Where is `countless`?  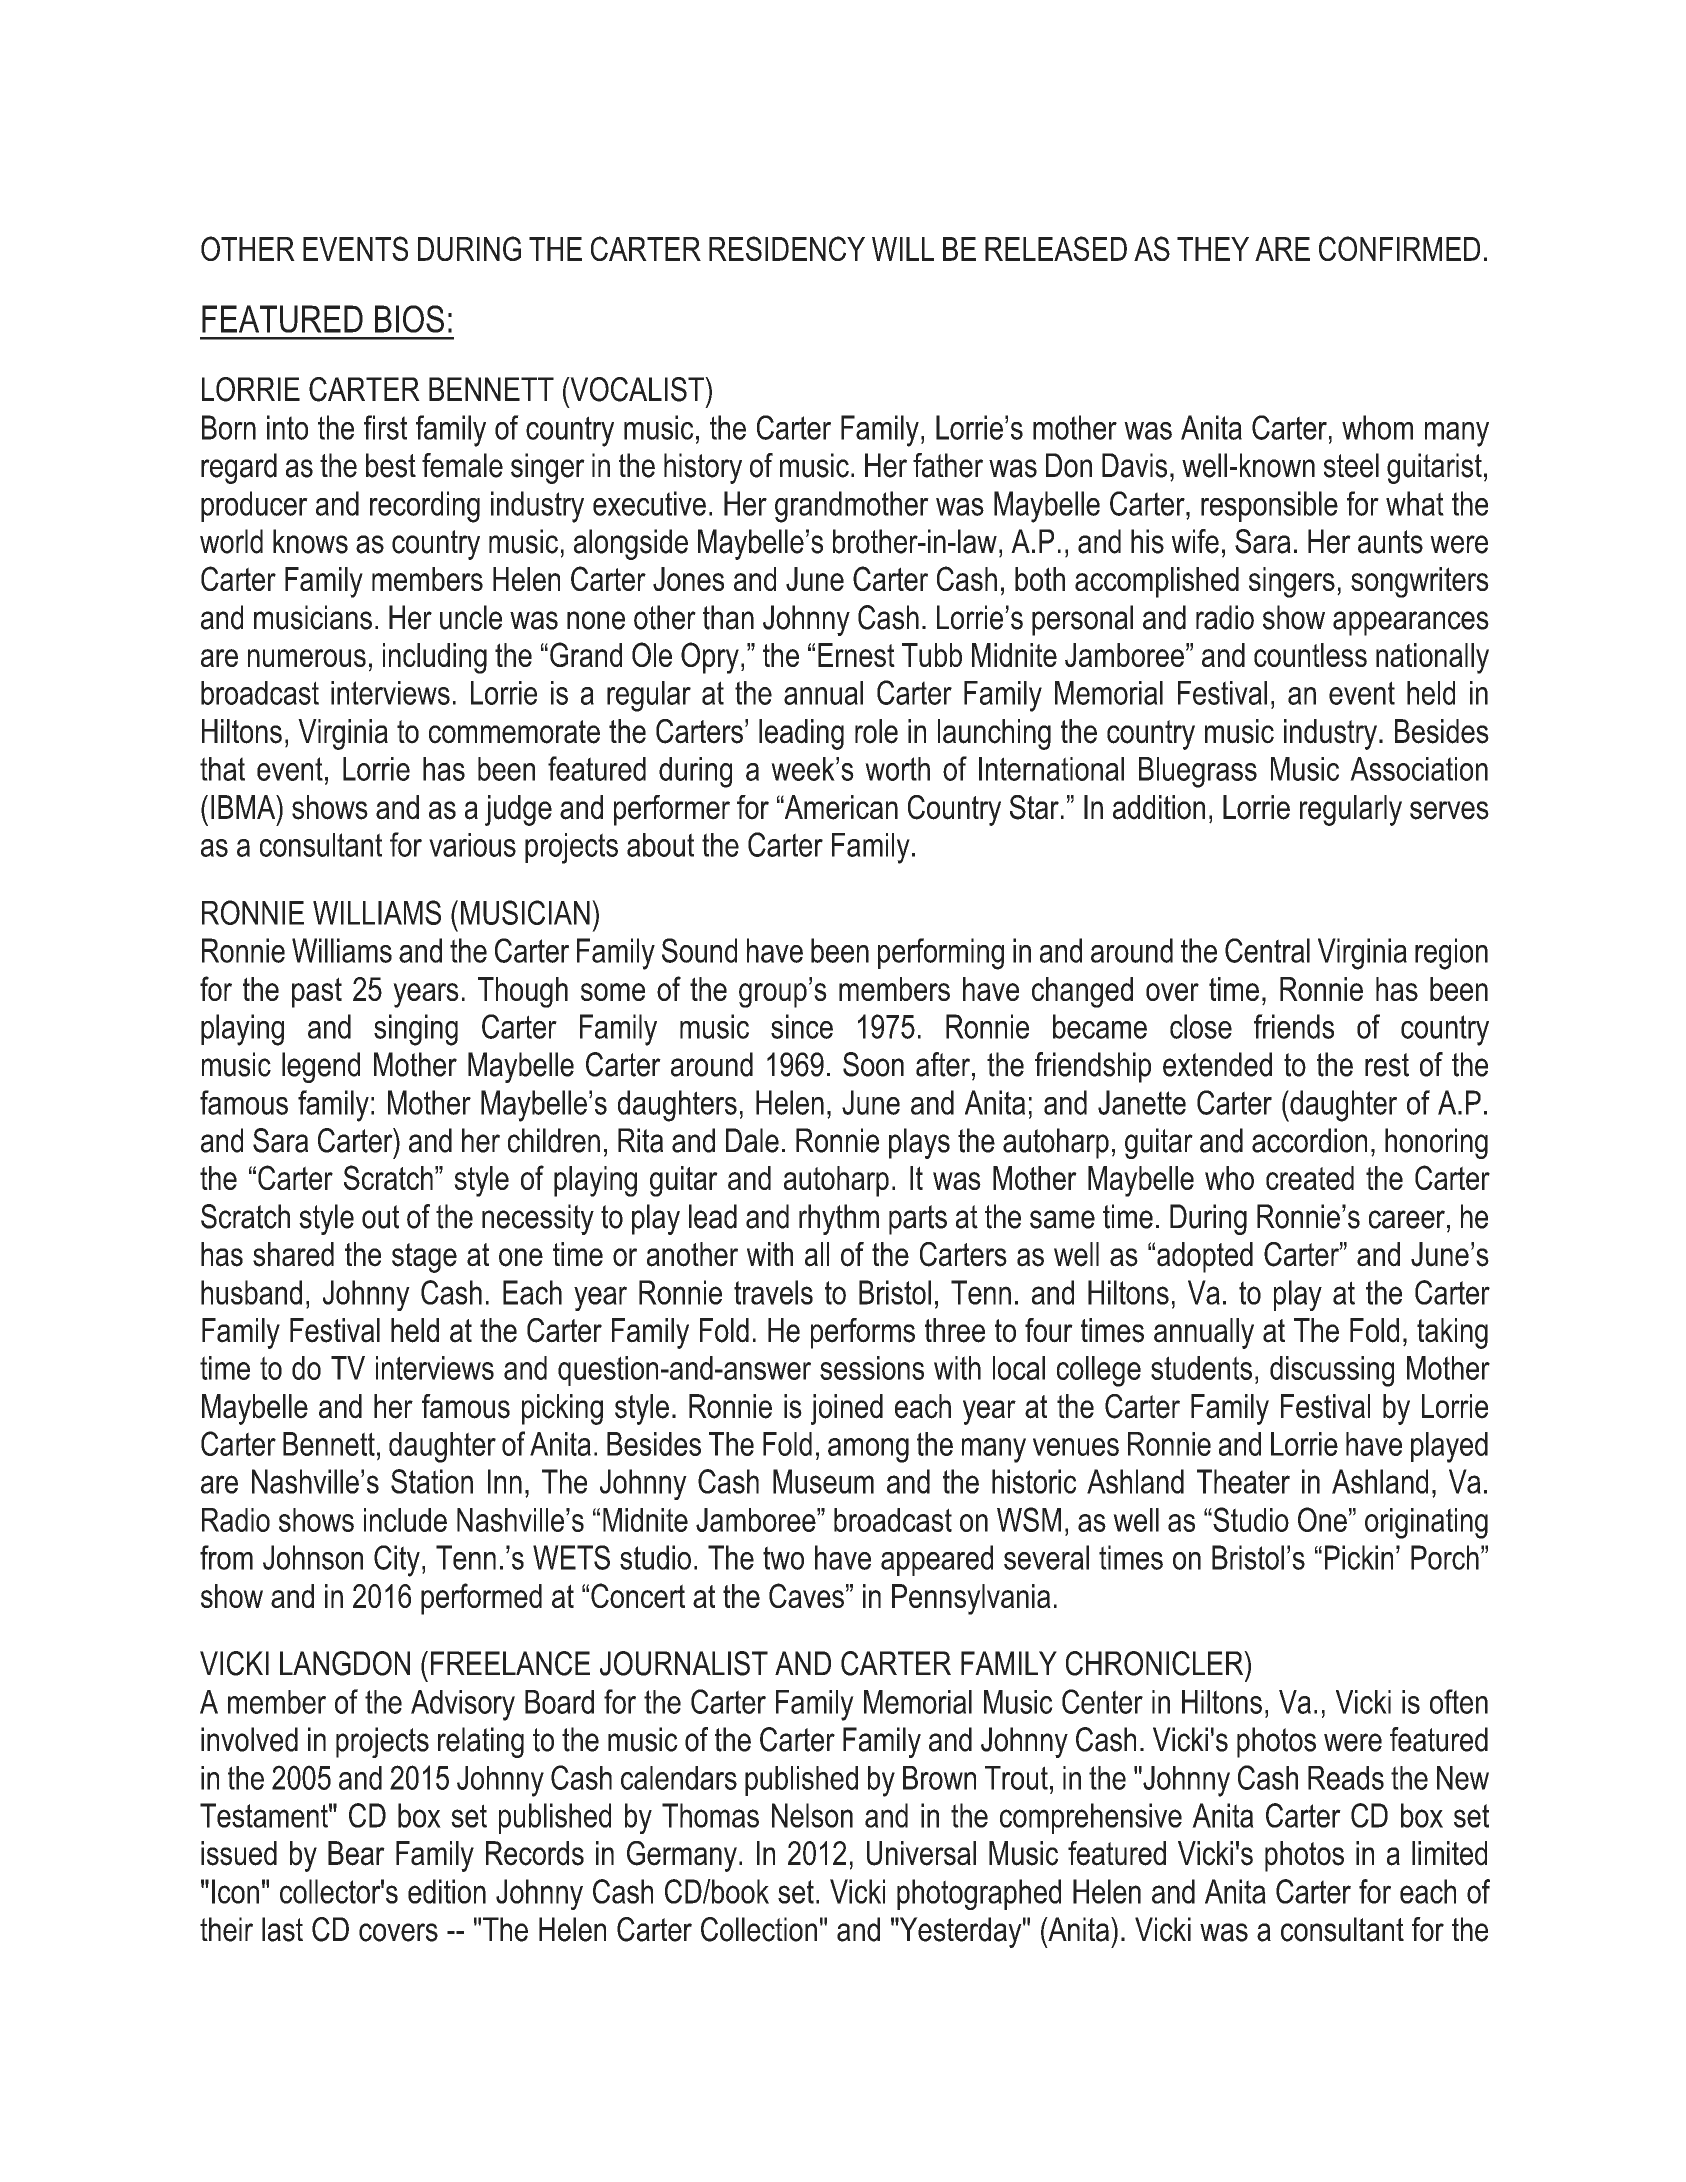 countless is located at coordinates (1310, 655).
